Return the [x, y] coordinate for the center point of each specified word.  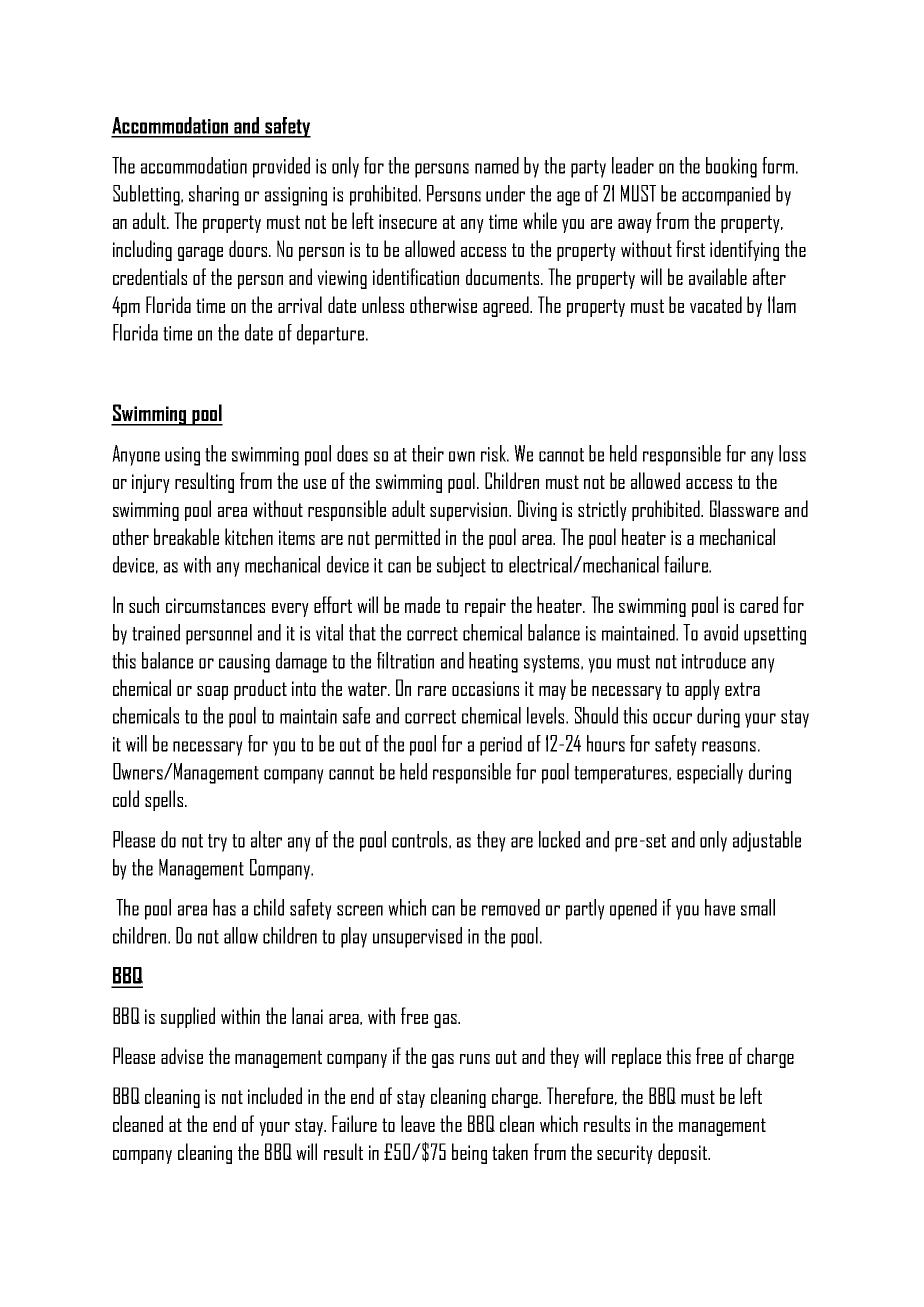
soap [212, 693]
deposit [683, 1153]
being [469, 1153]
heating [493, 662]
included [275, 1095]
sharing [214, 195]
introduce [714, 660]
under [505, 193]
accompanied [726, 195]
